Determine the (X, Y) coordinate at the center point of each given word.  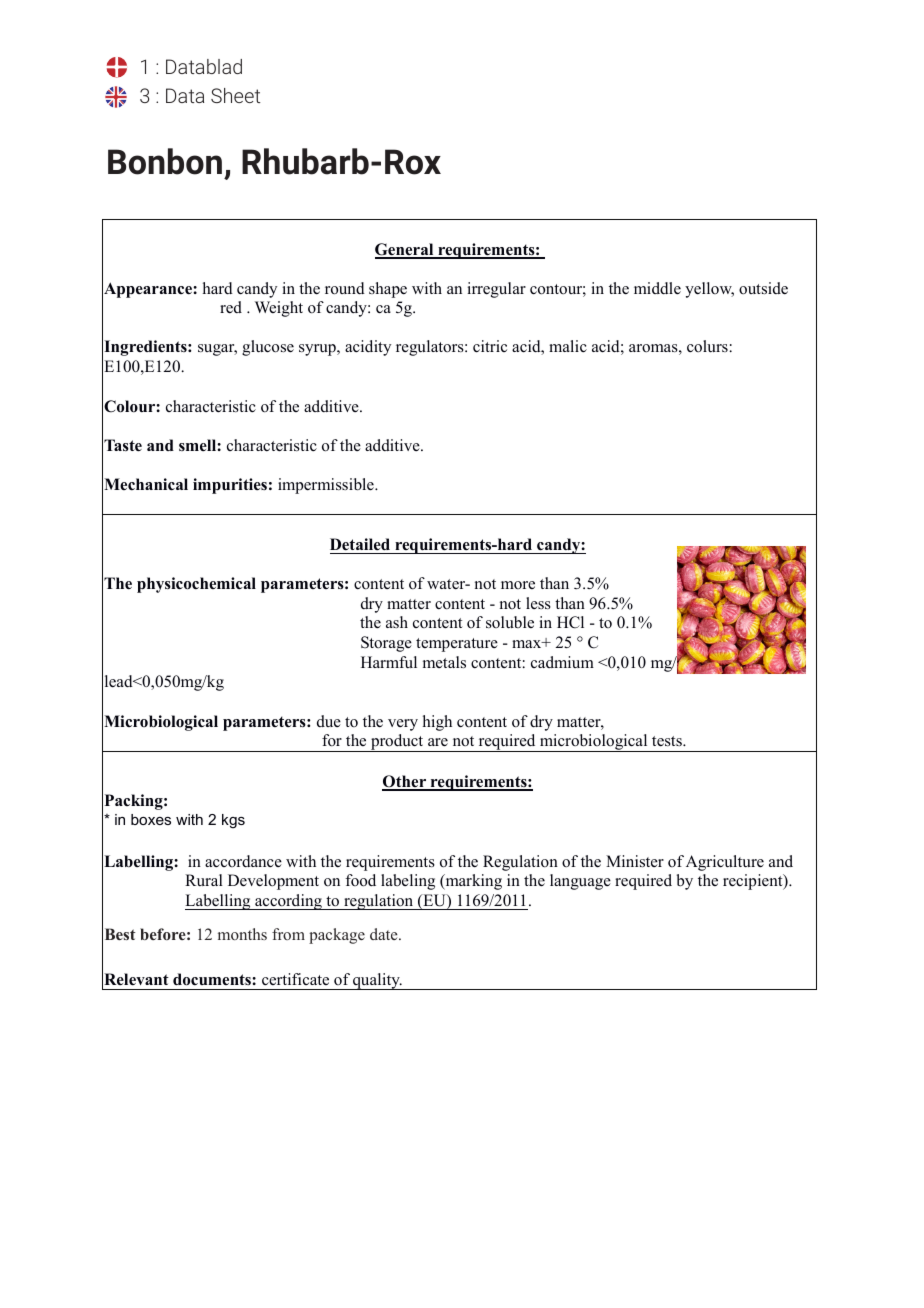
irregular (496, 290)
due (329, 721)
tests (668, 741)
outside (763, 288)
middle (657, 288)
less (538, 603)
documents (213, 979)
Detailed (360, 544)
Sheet (236, 95)
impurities (230, 486)
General (405, 250)
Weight (279, 309)
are (438, 742)
